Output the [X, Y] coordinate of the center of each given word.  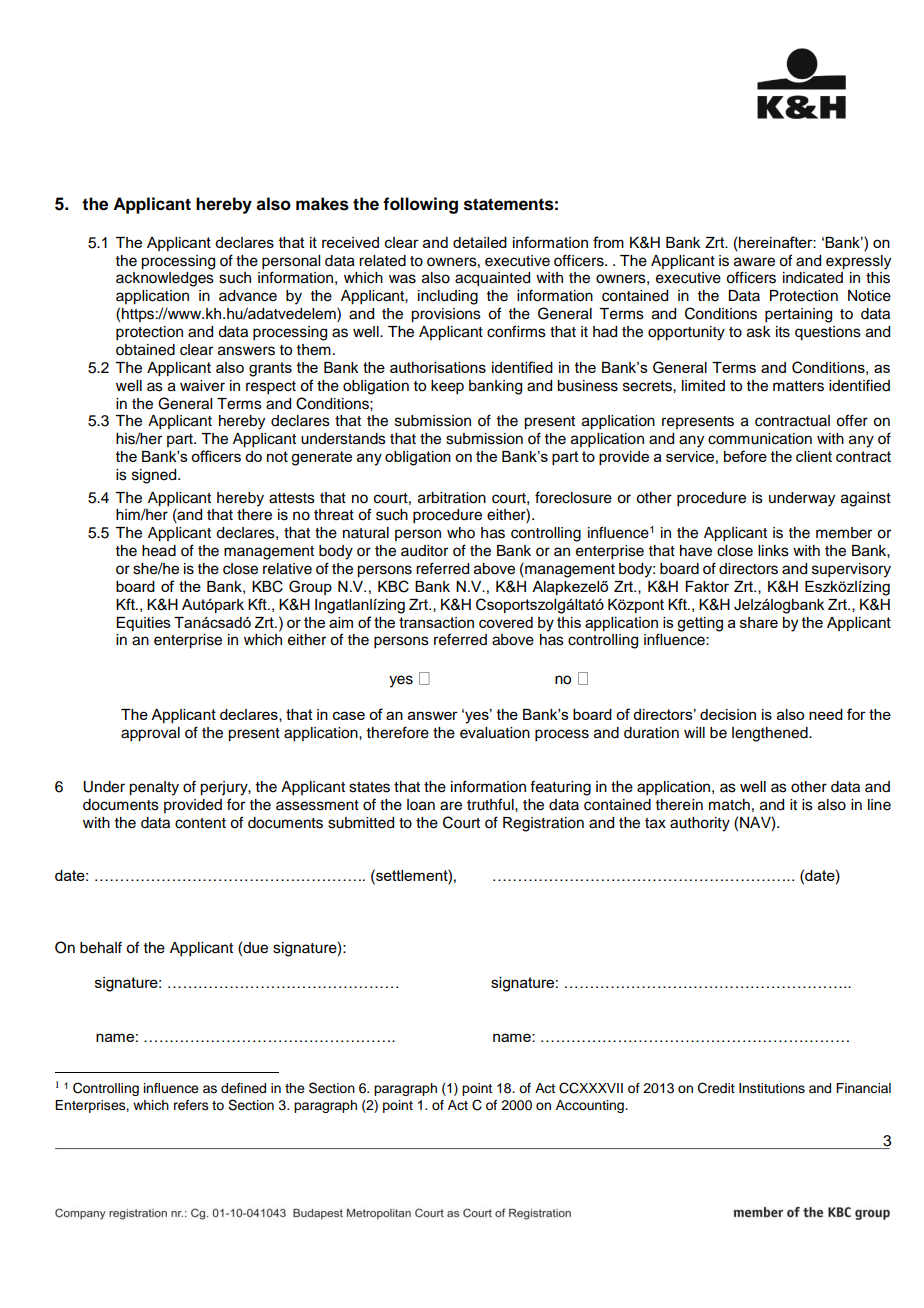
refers [191, 1105]
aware [754, 262]
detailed [480, 242]
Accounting [591, 1106]
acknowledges [165, 279]
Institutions [772, 1088]
